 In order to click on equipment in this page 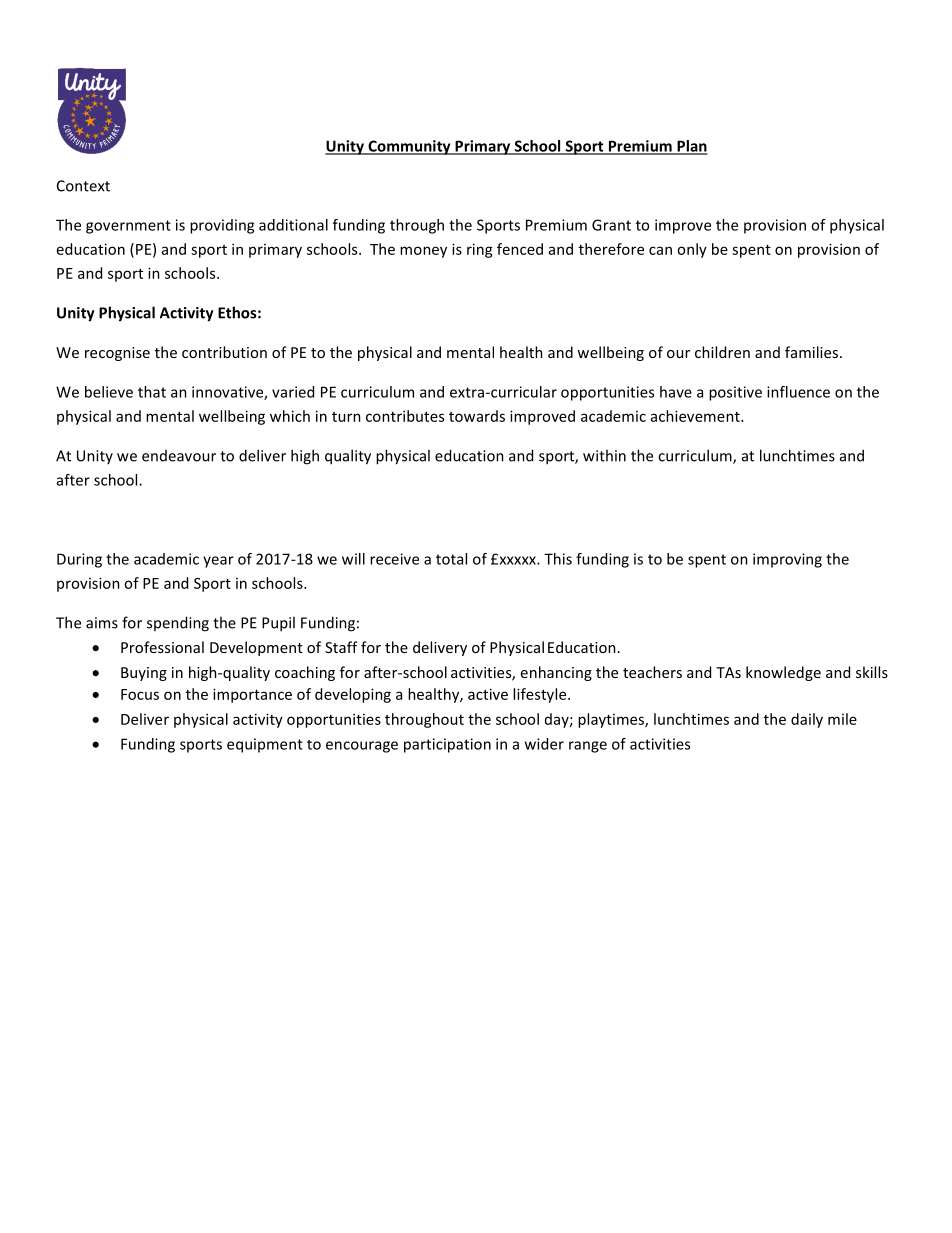, I will do `click(265, 745)`.
